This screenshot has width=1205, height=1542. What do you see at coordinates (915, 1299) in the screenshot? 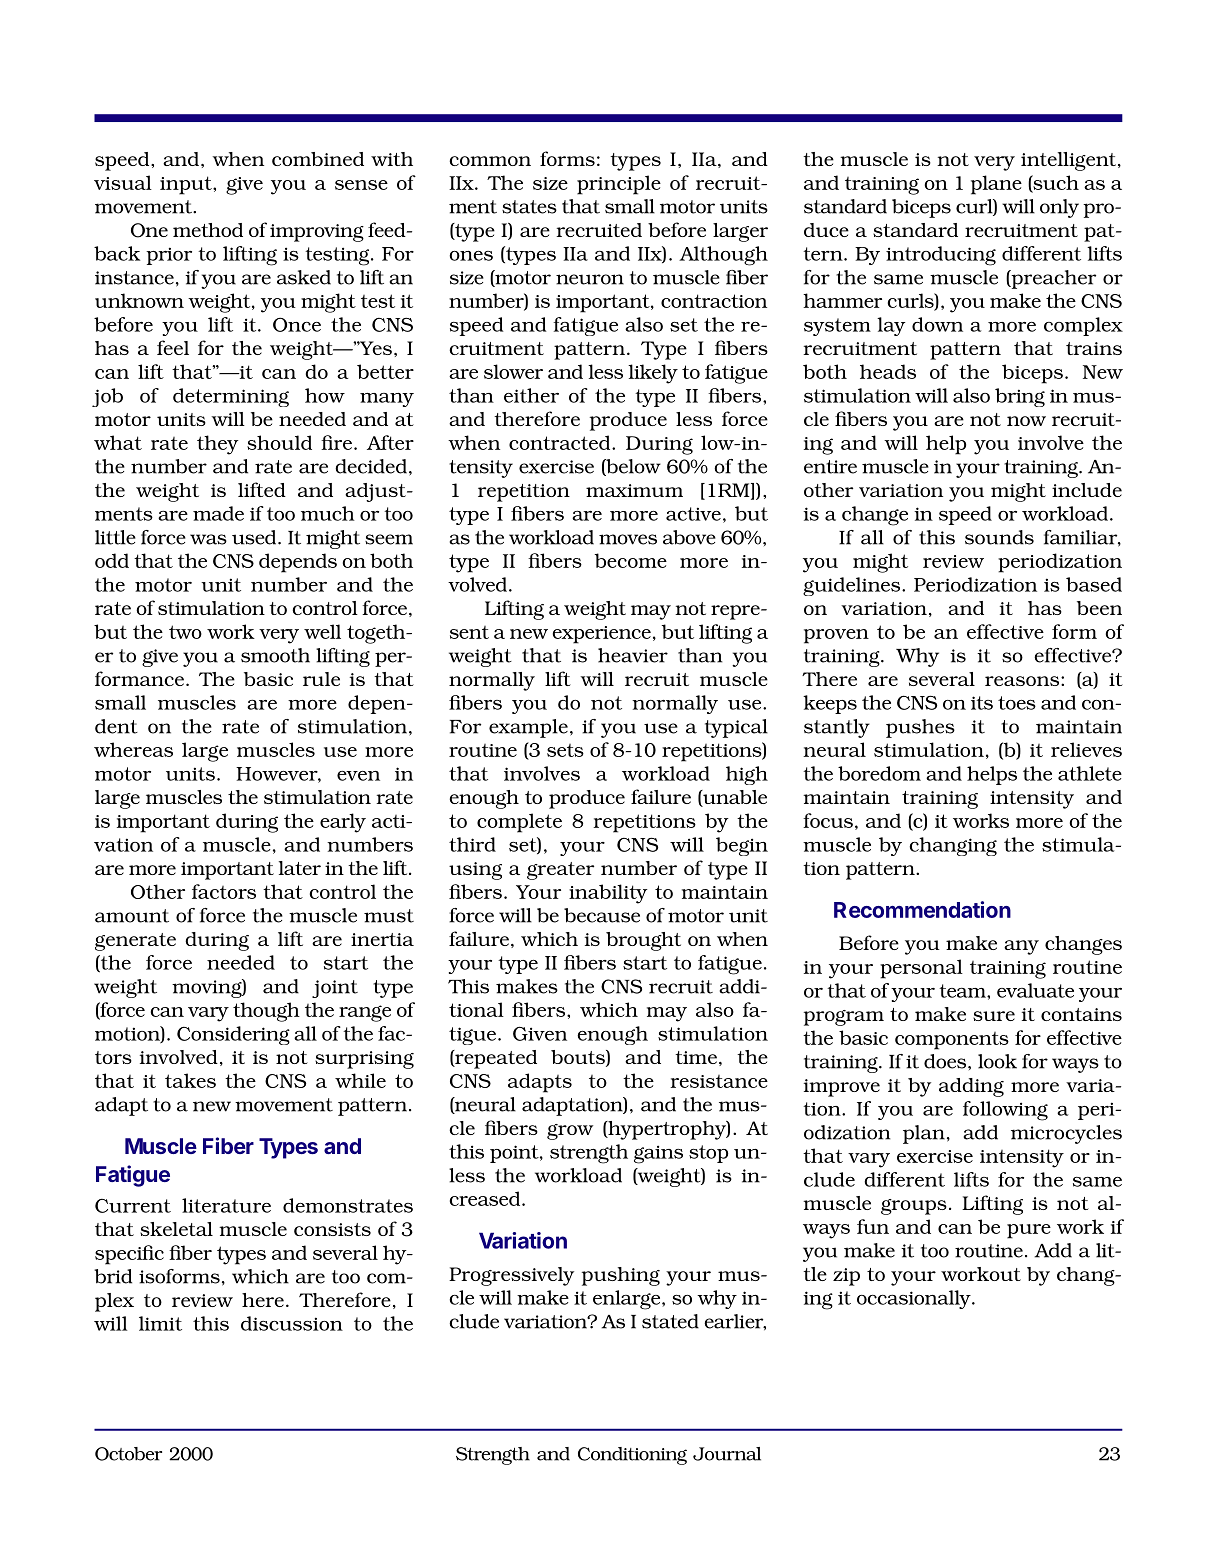
I see `occasionally` at bounding box center [915, 1299].
